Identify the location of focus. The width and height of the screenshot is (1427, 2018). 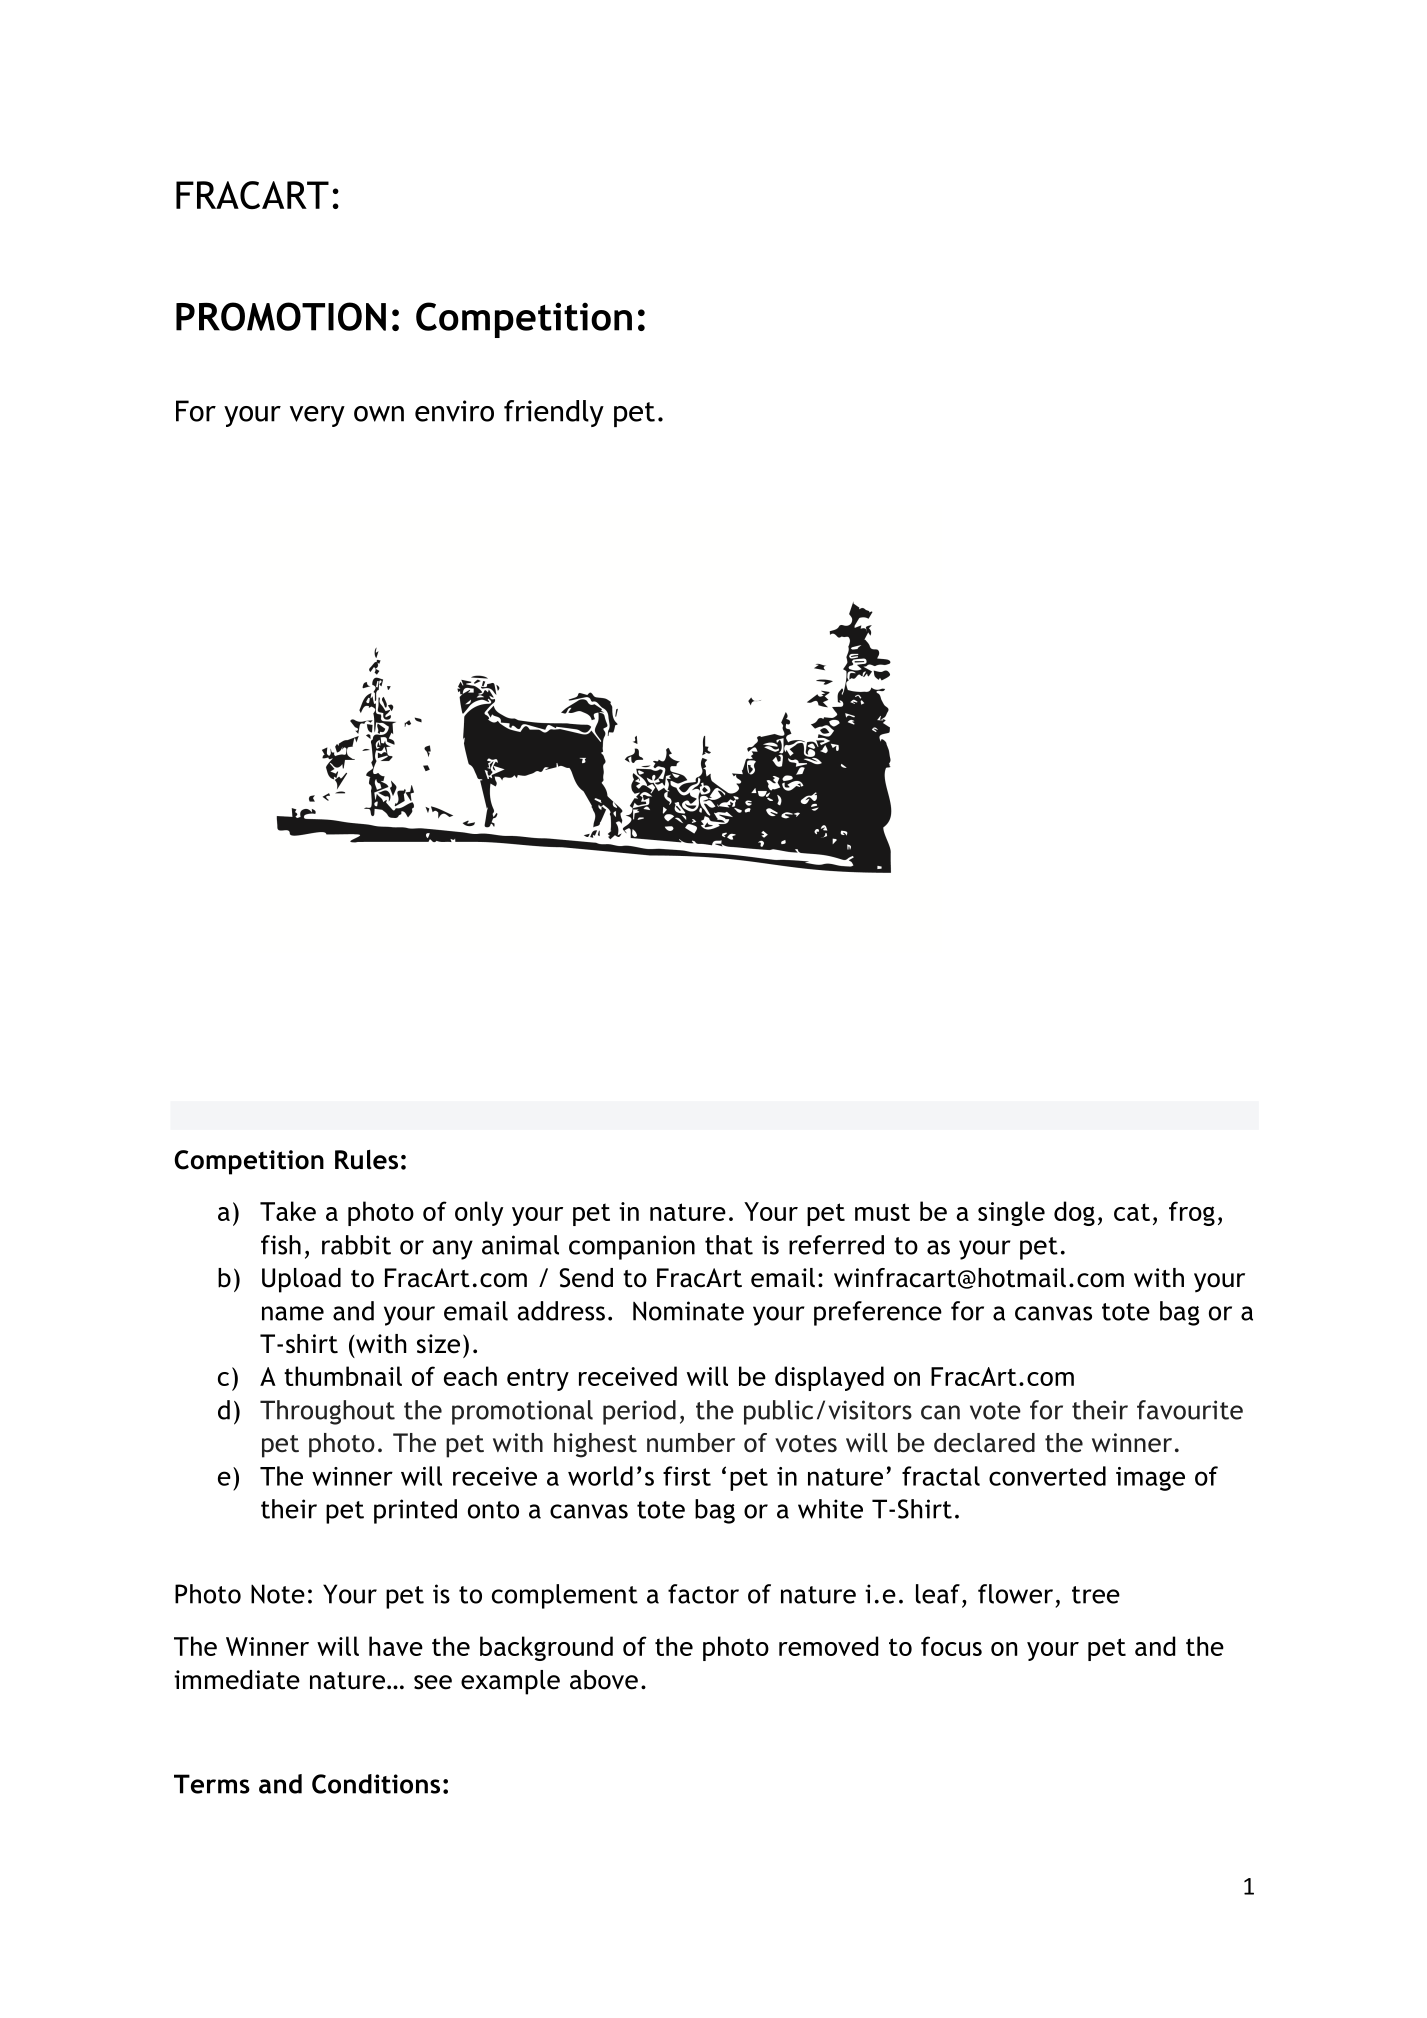
(951, 1646).
